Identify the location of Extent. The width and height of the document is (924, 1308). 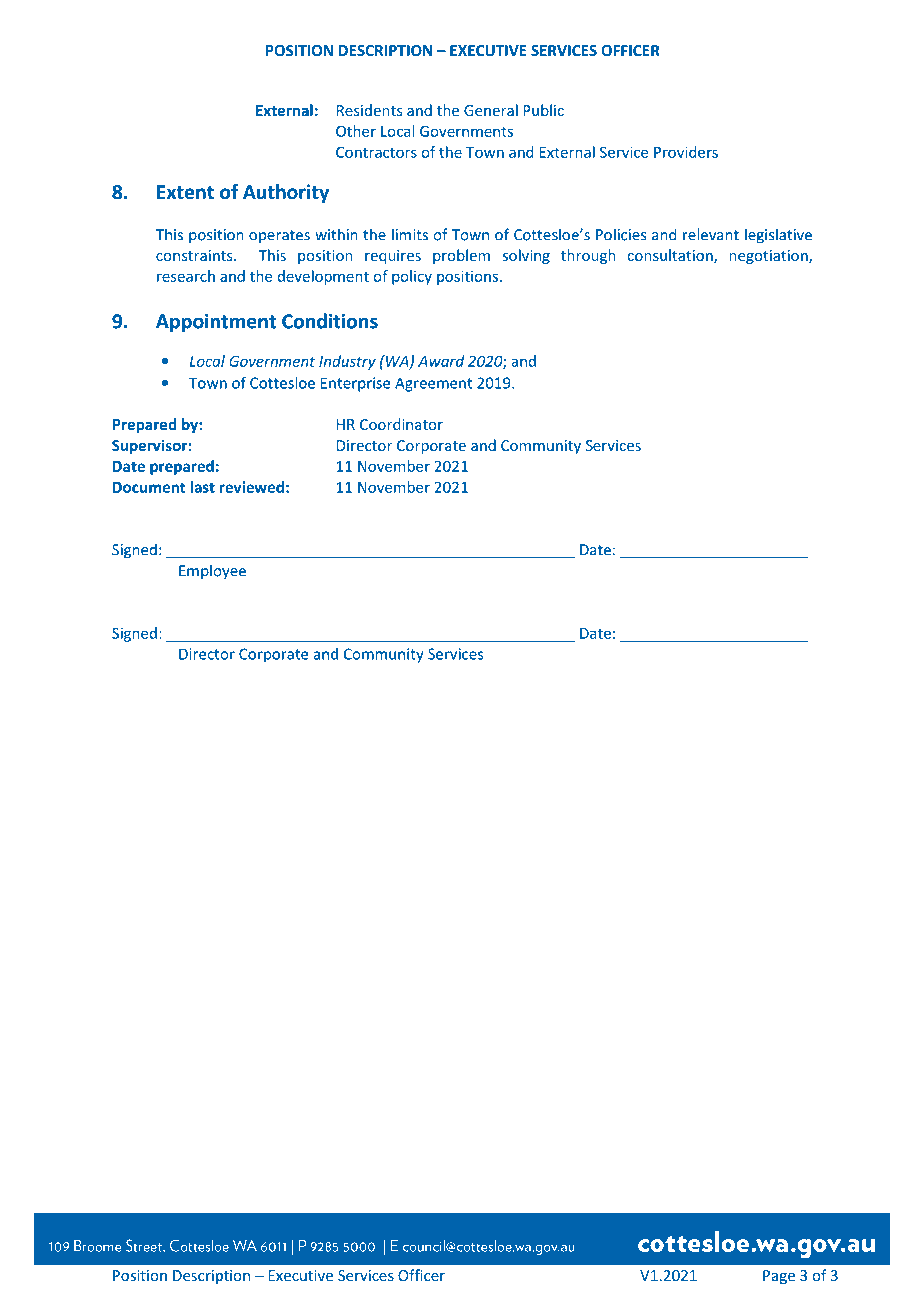
(185, 192).
